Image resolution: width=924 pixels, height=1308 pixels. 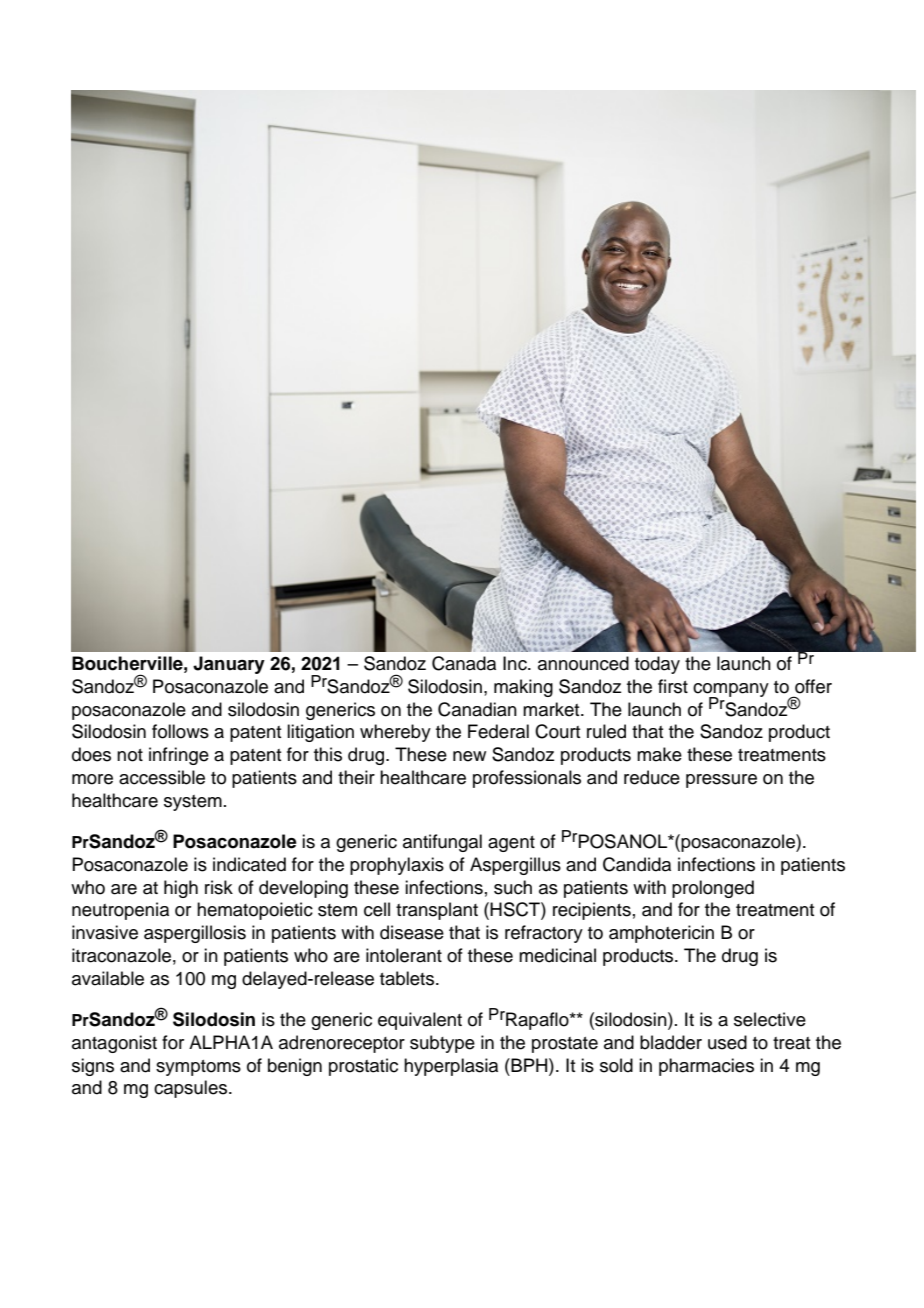 What do you see at coordinates (181, 889) in the screenshot?
I see `high` at bounding box center [181, 889].
